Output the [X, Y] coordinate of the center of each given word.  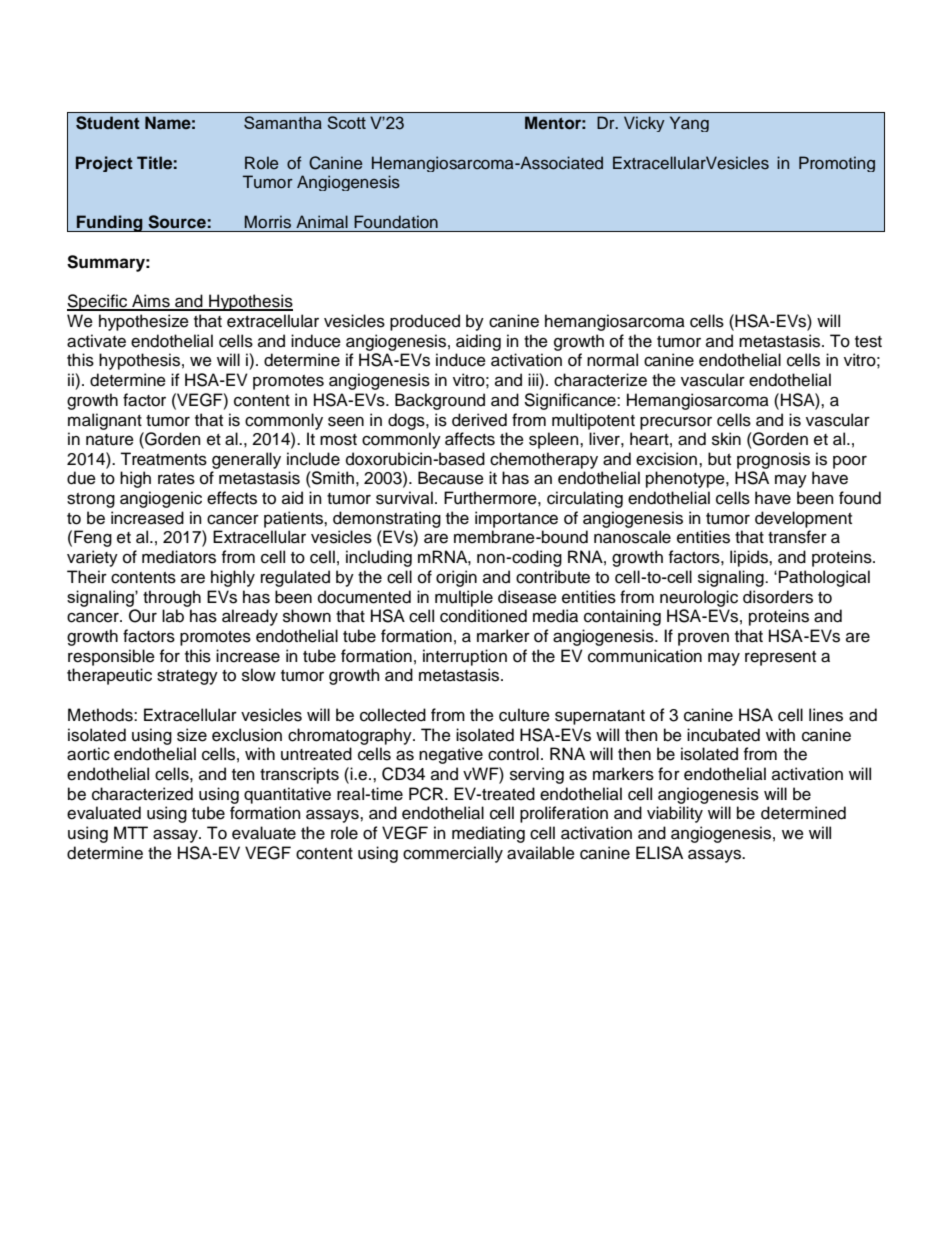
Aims [151, 302]
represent [780, 658]
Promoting [837, 164]
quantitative [287, 795]
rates [176, 479]
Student [108, 123]
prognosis [773, 460]
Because [451, 478]
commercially [453, 854]
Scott [346, 122]
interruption [465, 657]
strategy [187, 677]
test [868, 342]
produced [425, 322]
